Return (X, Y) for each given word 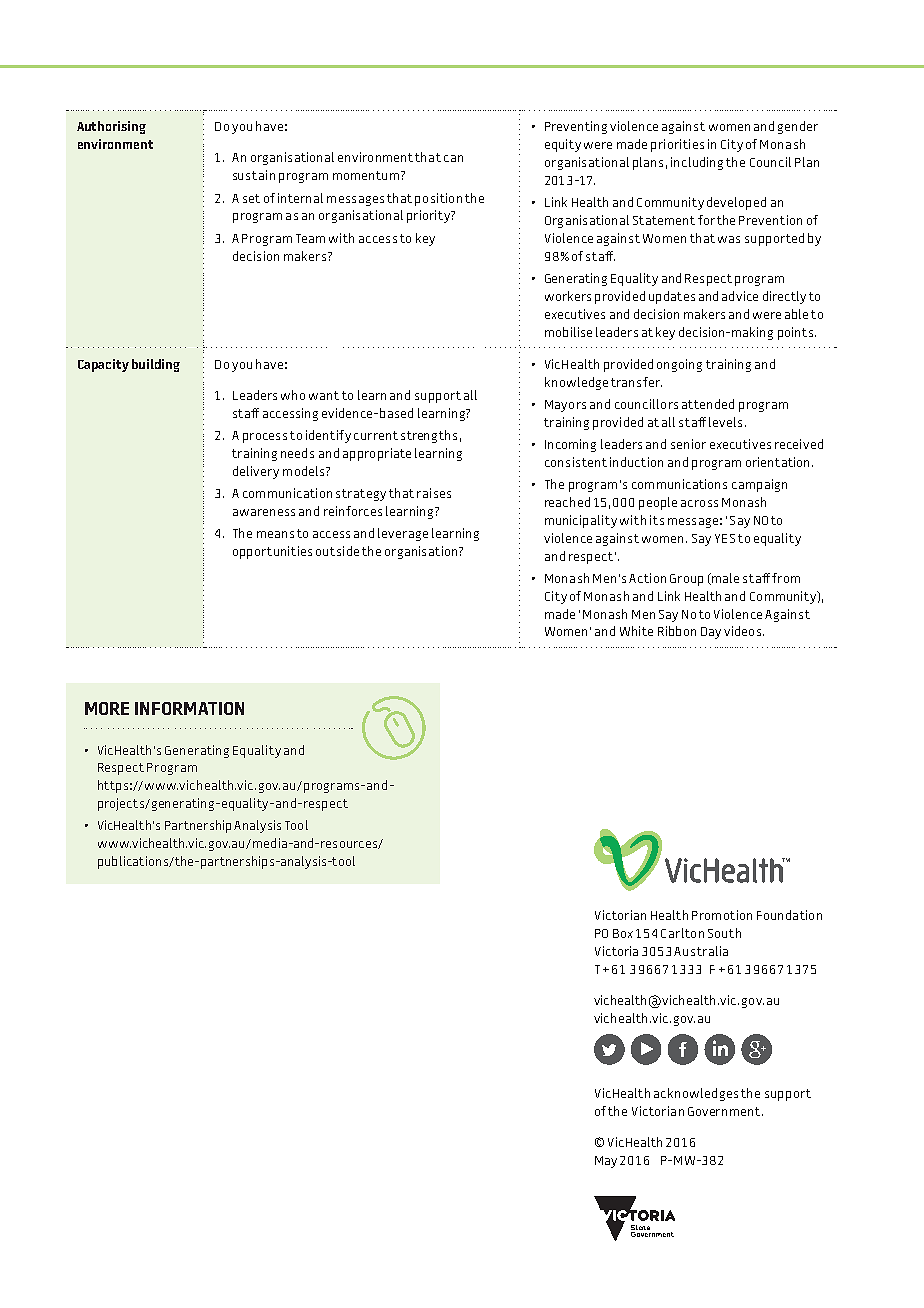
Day (711, 633)
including (697, 163)
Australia (701, 951)
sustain (254, 175)
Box (623, 933)
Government (725, 1111)
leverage (403, 534)
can (453, 158)
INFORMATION (189, 708)
